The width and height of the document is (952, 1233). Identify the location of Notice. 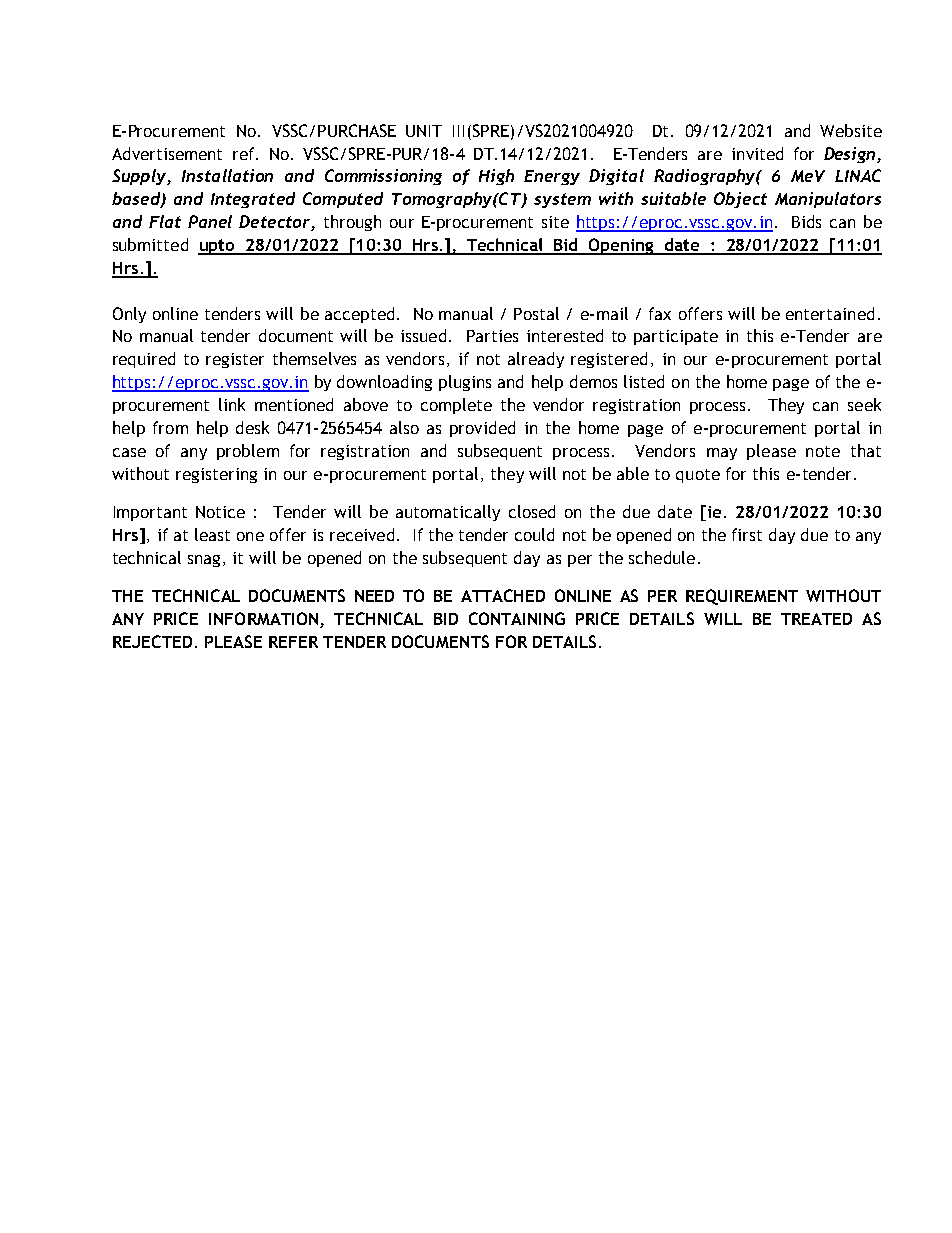
(220, 512).
